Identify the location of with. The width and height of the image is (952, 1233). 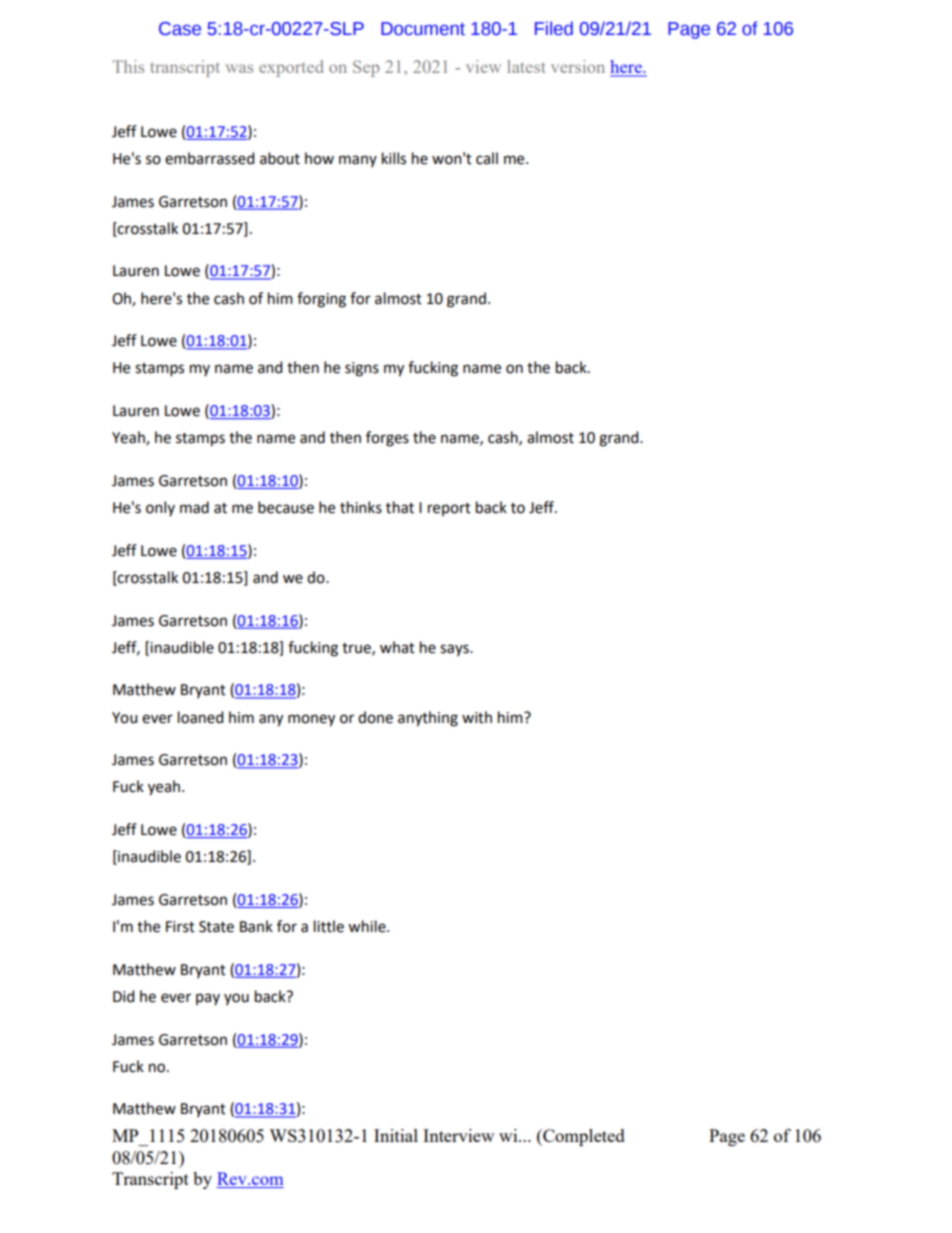
(477, 717).
